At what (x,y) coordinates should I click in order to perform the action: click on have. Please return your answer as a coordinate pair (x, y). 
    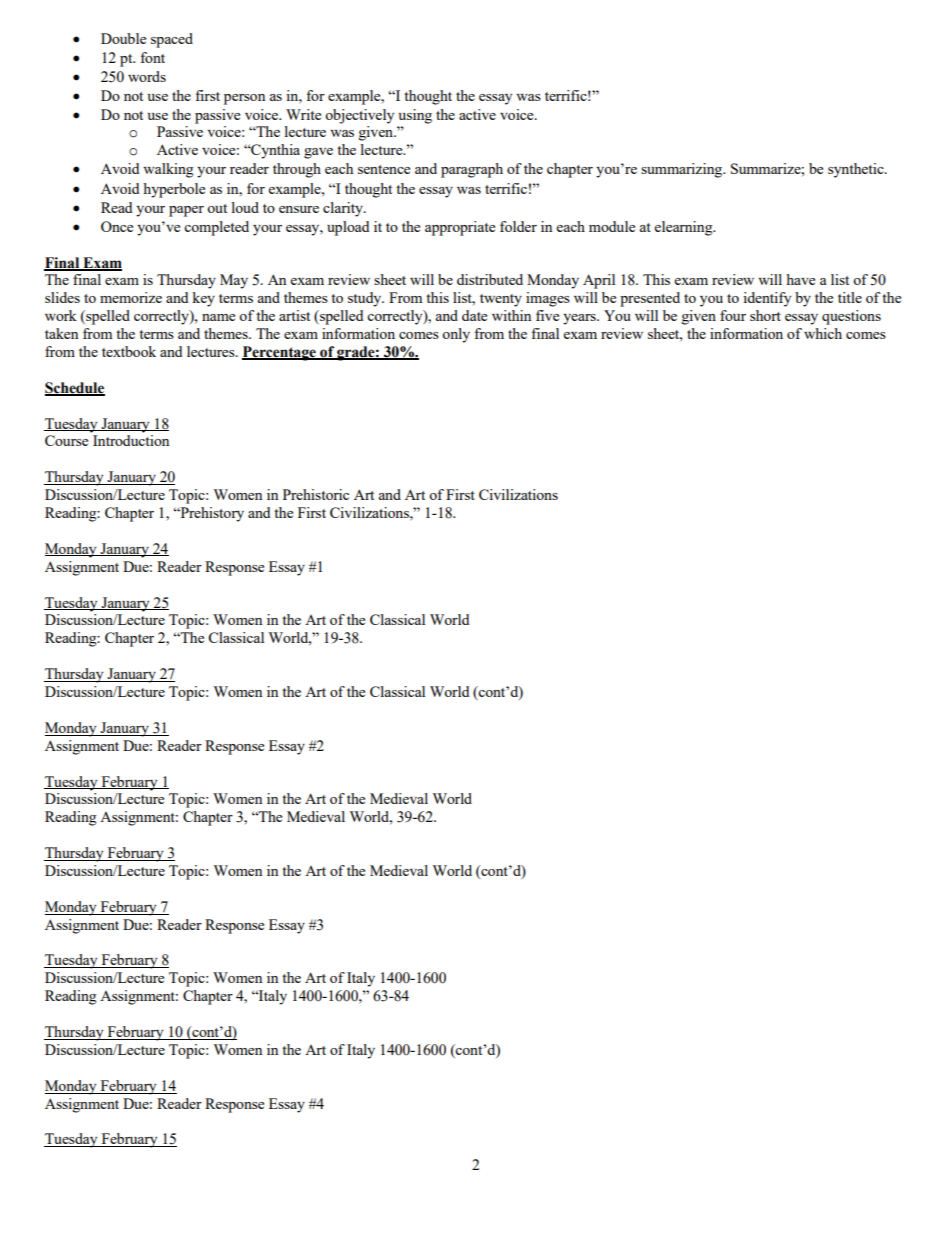
    Looking at the image, I should click on (800, 279).
